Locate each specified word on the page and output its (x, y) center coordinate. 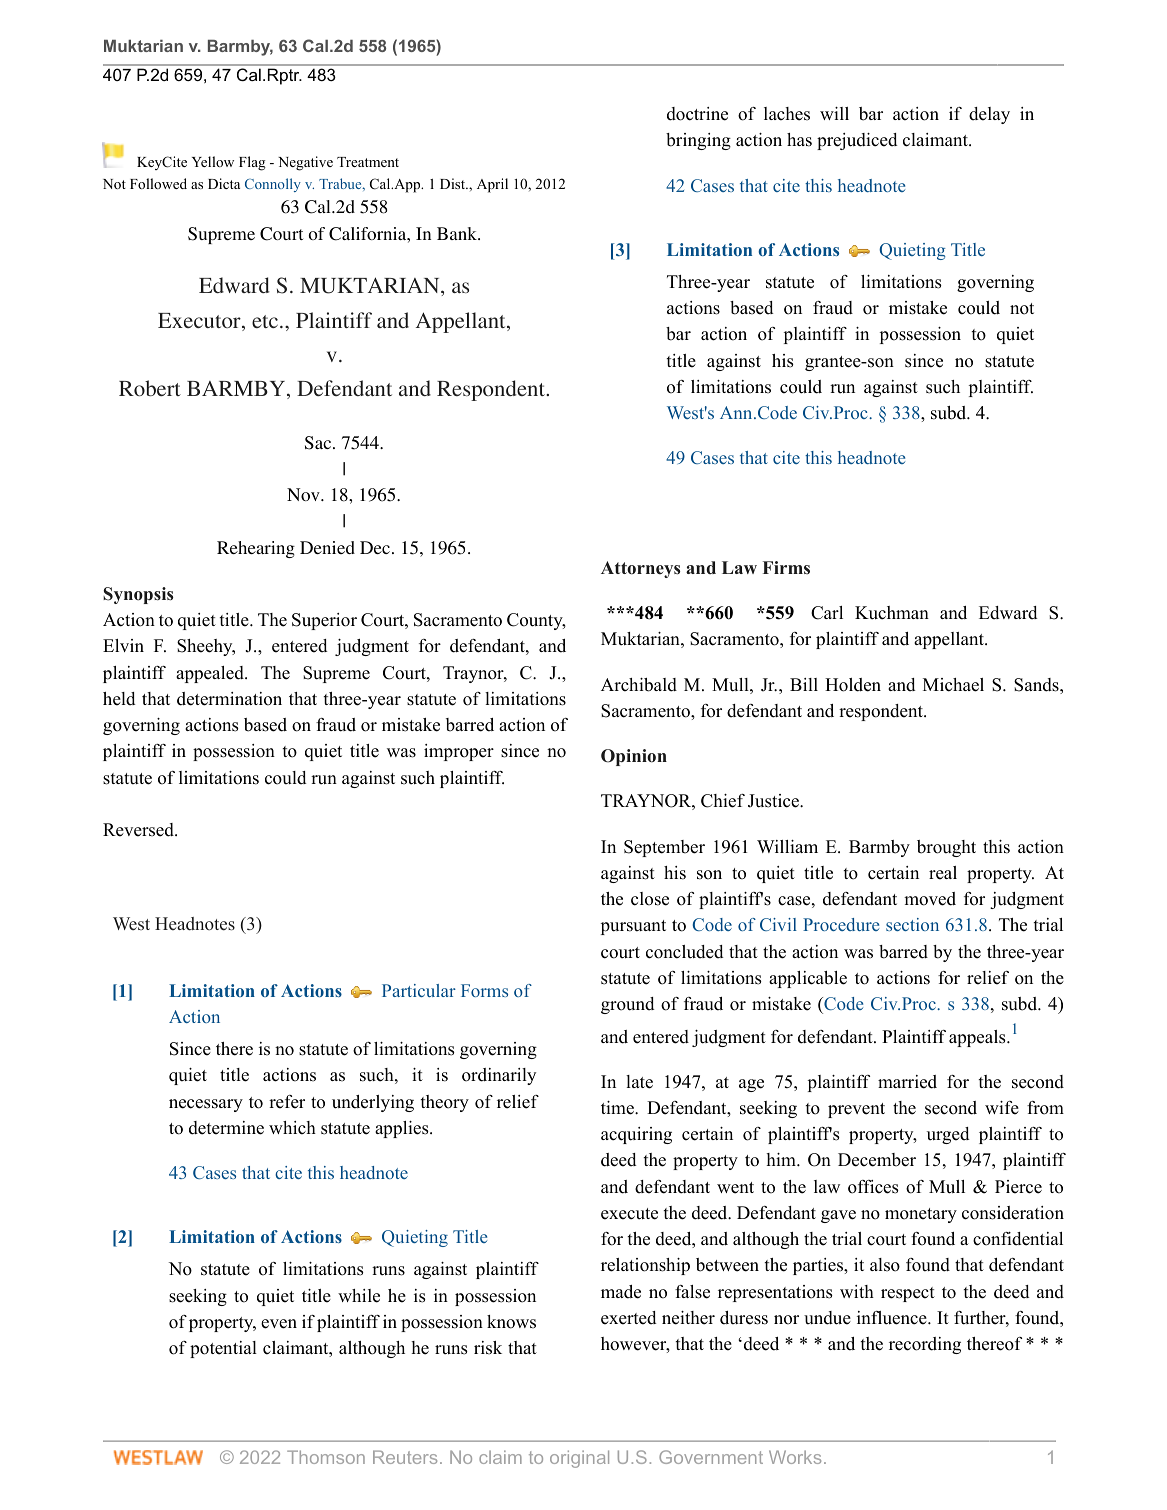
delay (989, 115)
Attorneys (640, 569)
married (907, 1082)
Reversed (139, 830)
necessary (206, 1105)
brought (946, 848)
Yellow (213, 161)
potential (223, 1349)
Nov (304, 494)
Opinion (634, 757)
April (492, 185)
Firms (786, 567)
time (618, 1108)
